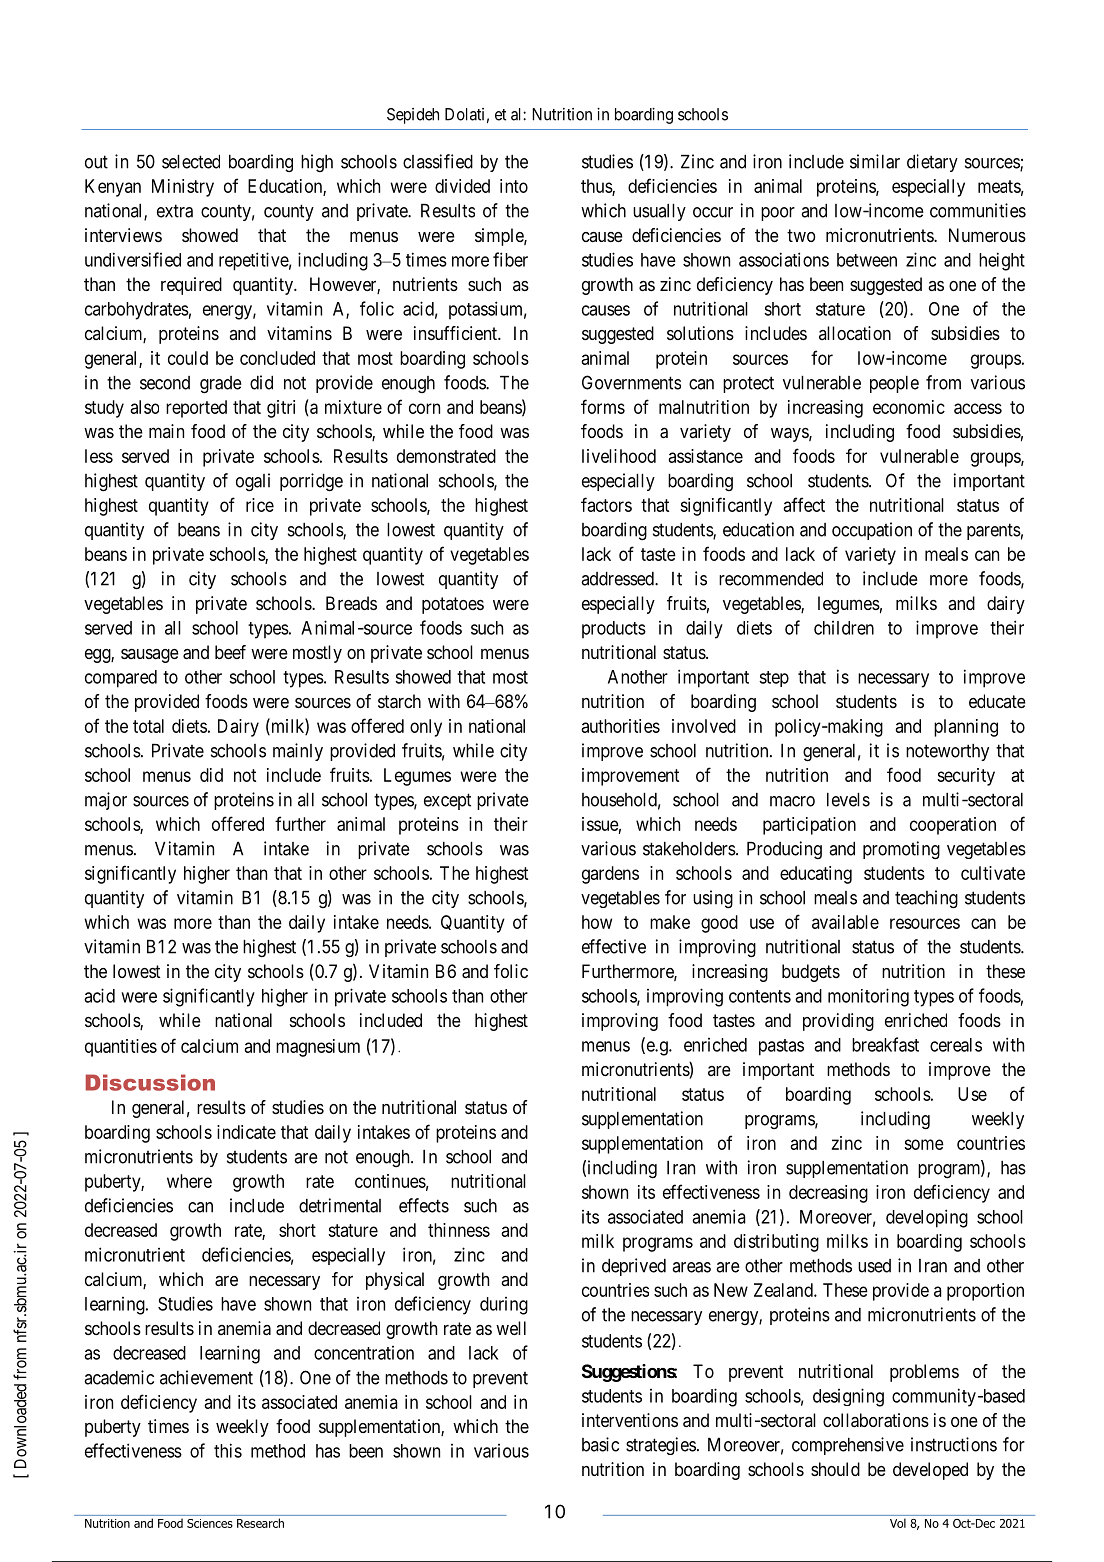  What do you see at coordinates (514, 186) in the page?
I see `into` at bounding box center [514, 186].
